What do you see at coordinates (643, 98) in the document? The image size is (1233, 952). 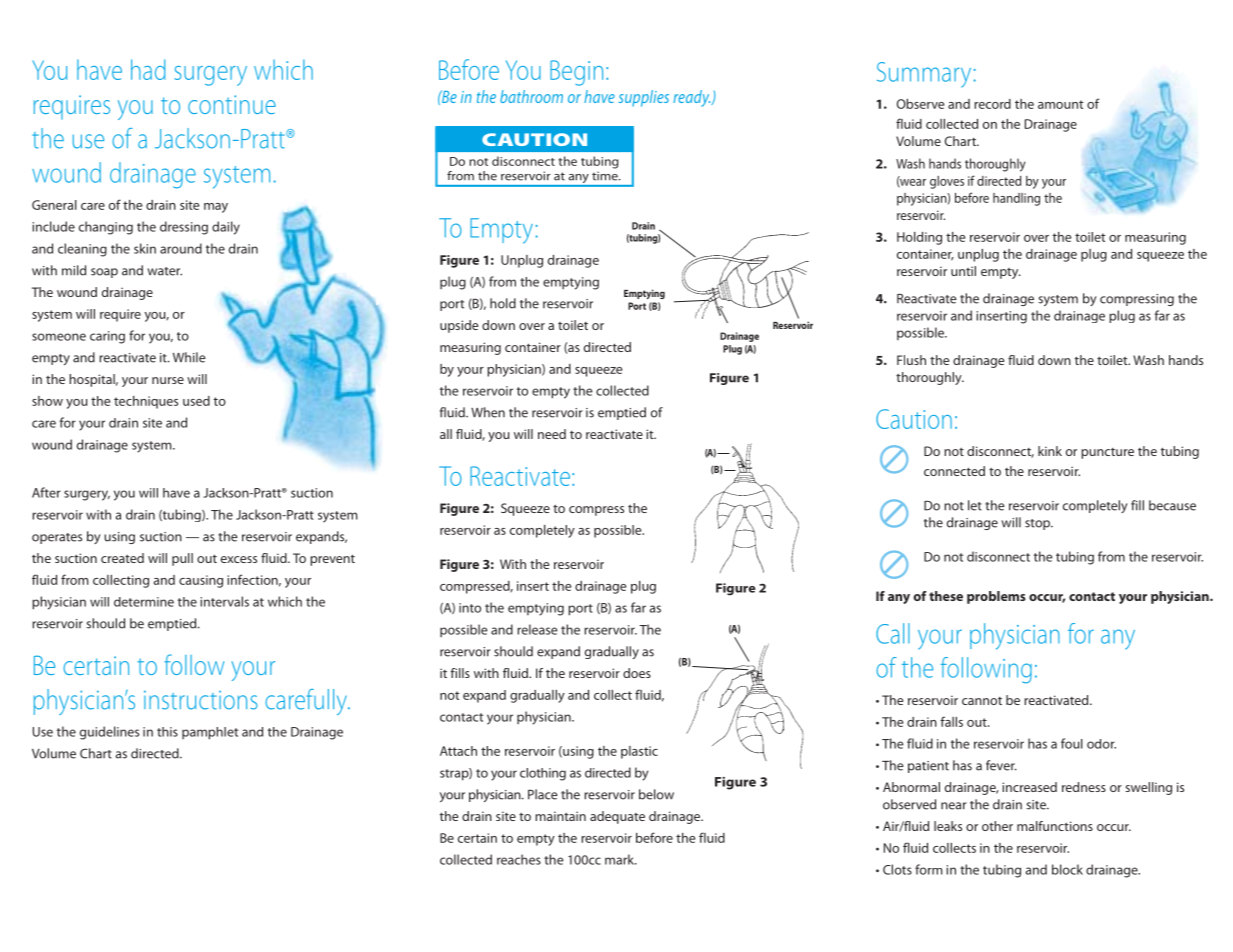 I see `supplies` at bounding box center [643, 98].
